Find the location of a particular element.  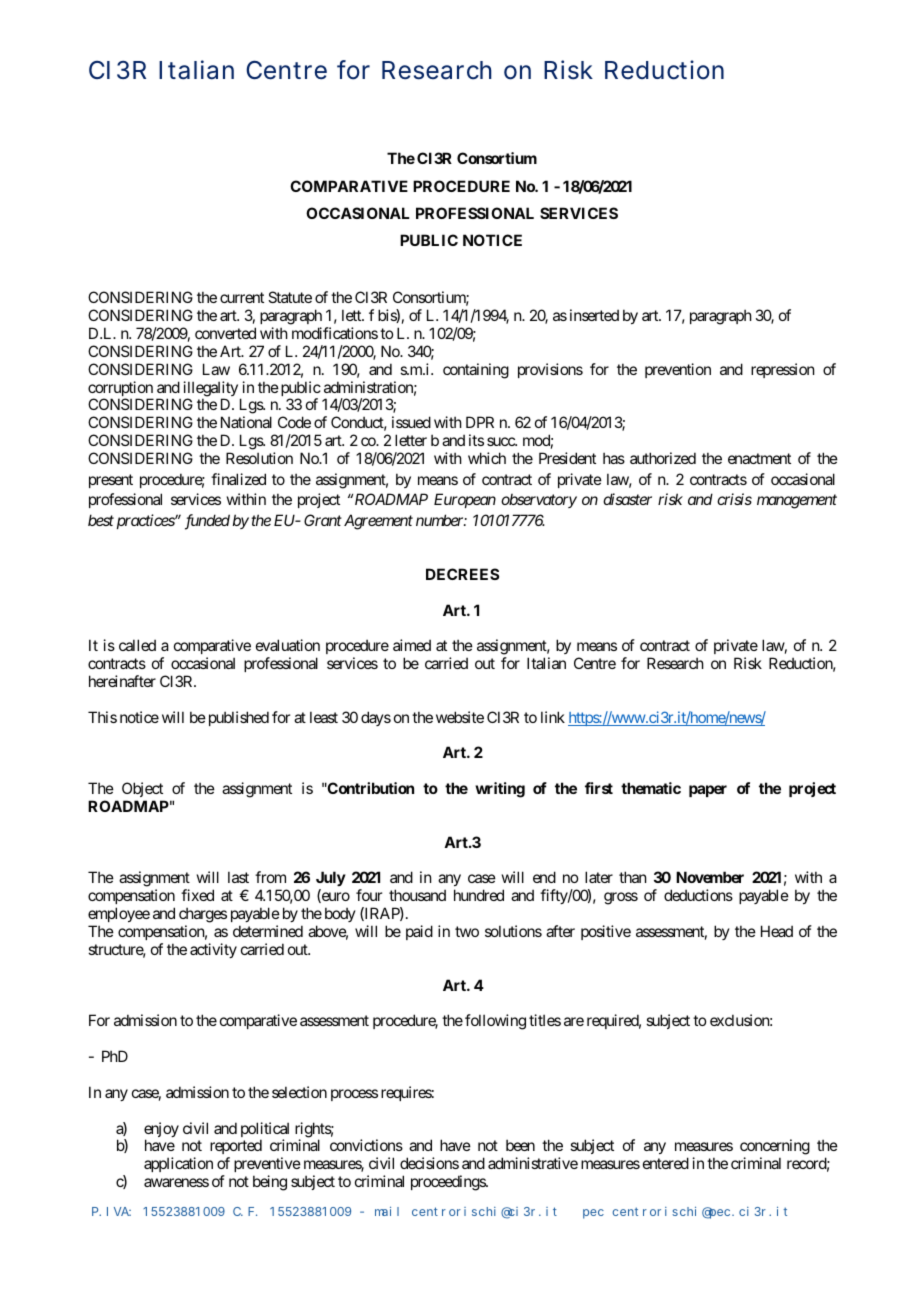

aimed is located at coordinates (412, 645).
